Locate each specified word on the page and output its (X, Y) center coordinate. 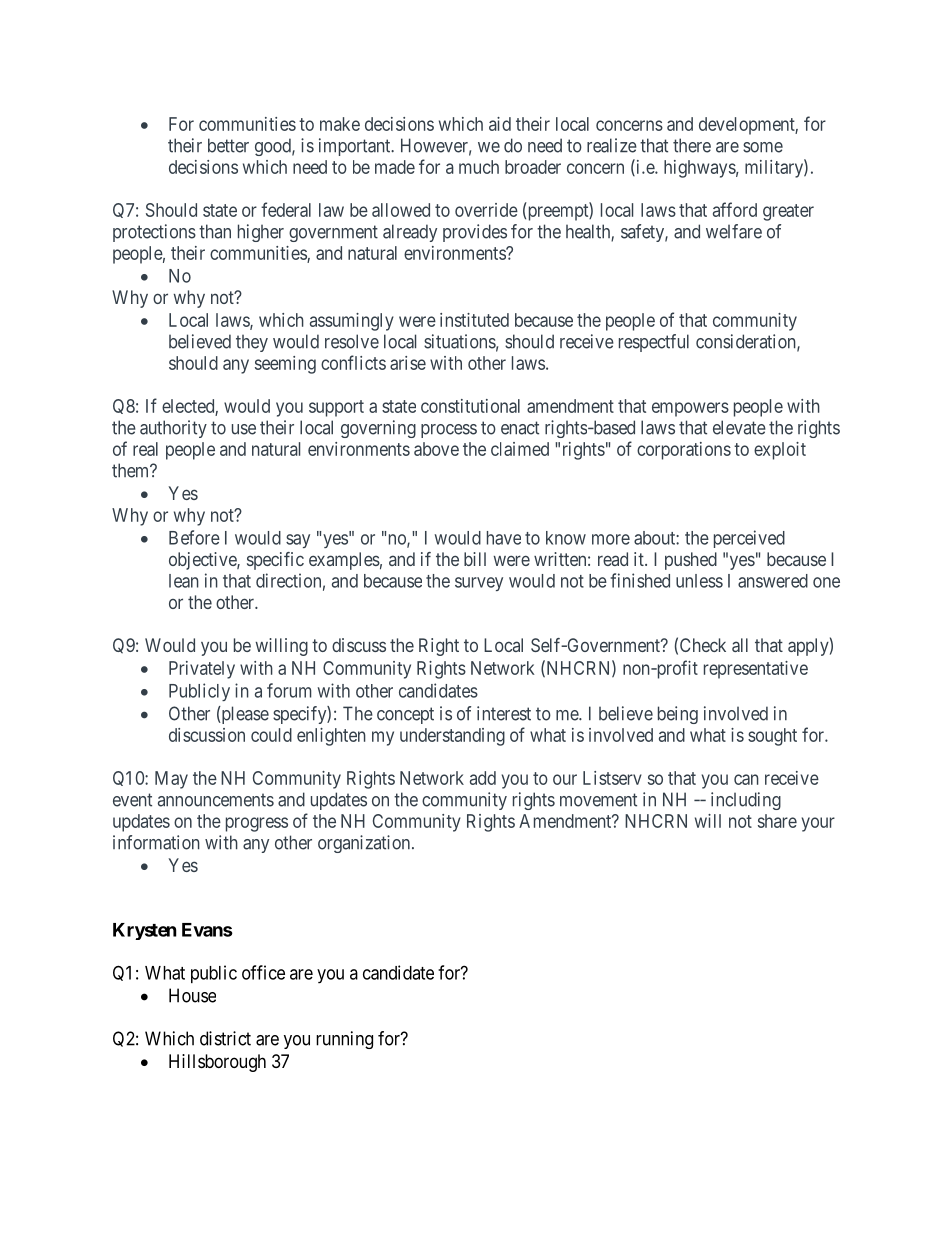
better (228, 145)
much (479, 167)
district (225, 1038)
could (271, 735)
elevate (739, 427)
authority (173, 429)
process (449, 431)
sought (772, 737)
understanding (452, 737)
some (763, 147)
